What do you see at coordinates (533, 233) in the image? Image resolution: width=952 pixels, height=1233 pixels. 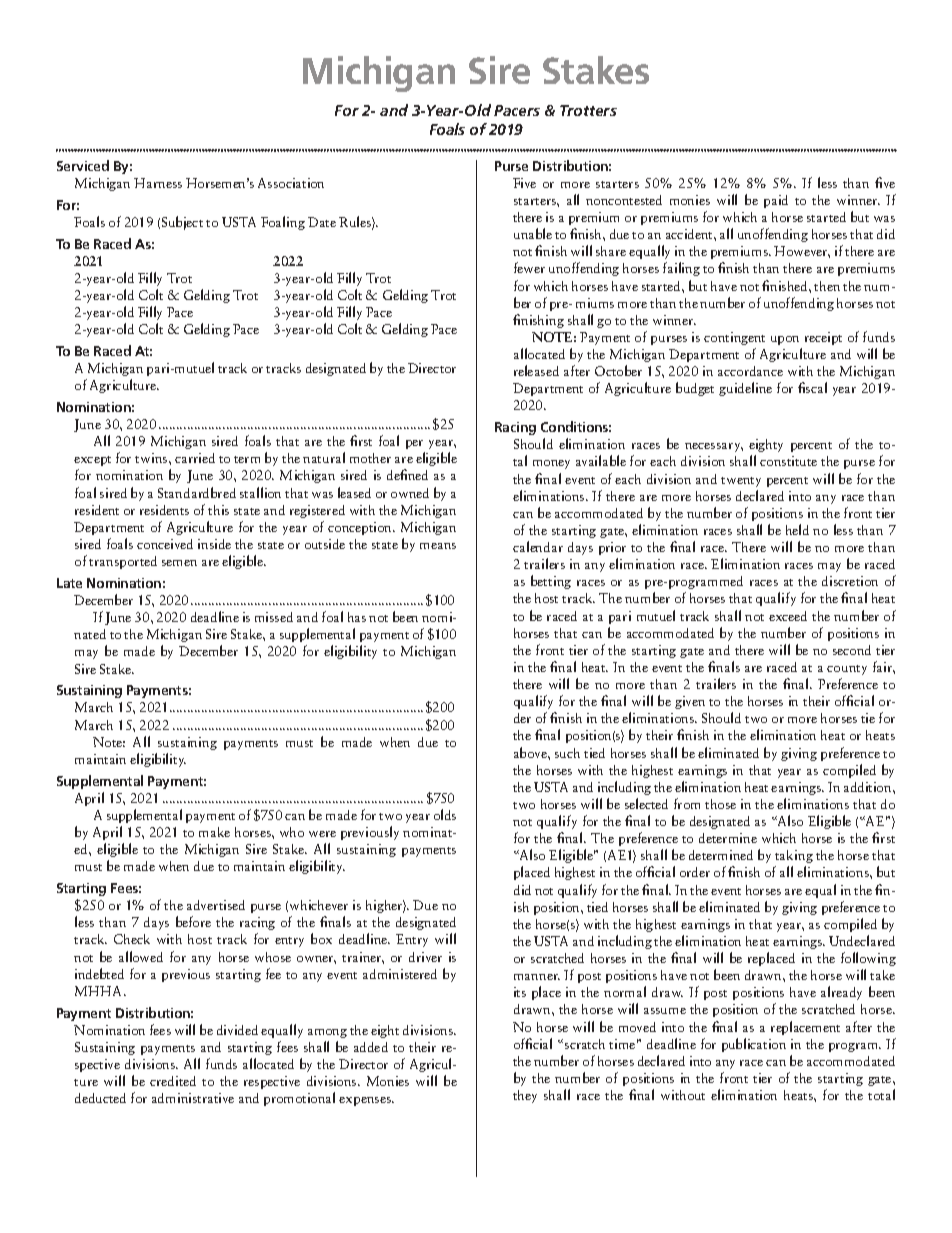 I see `unable` at bounding box center [533, 233].
